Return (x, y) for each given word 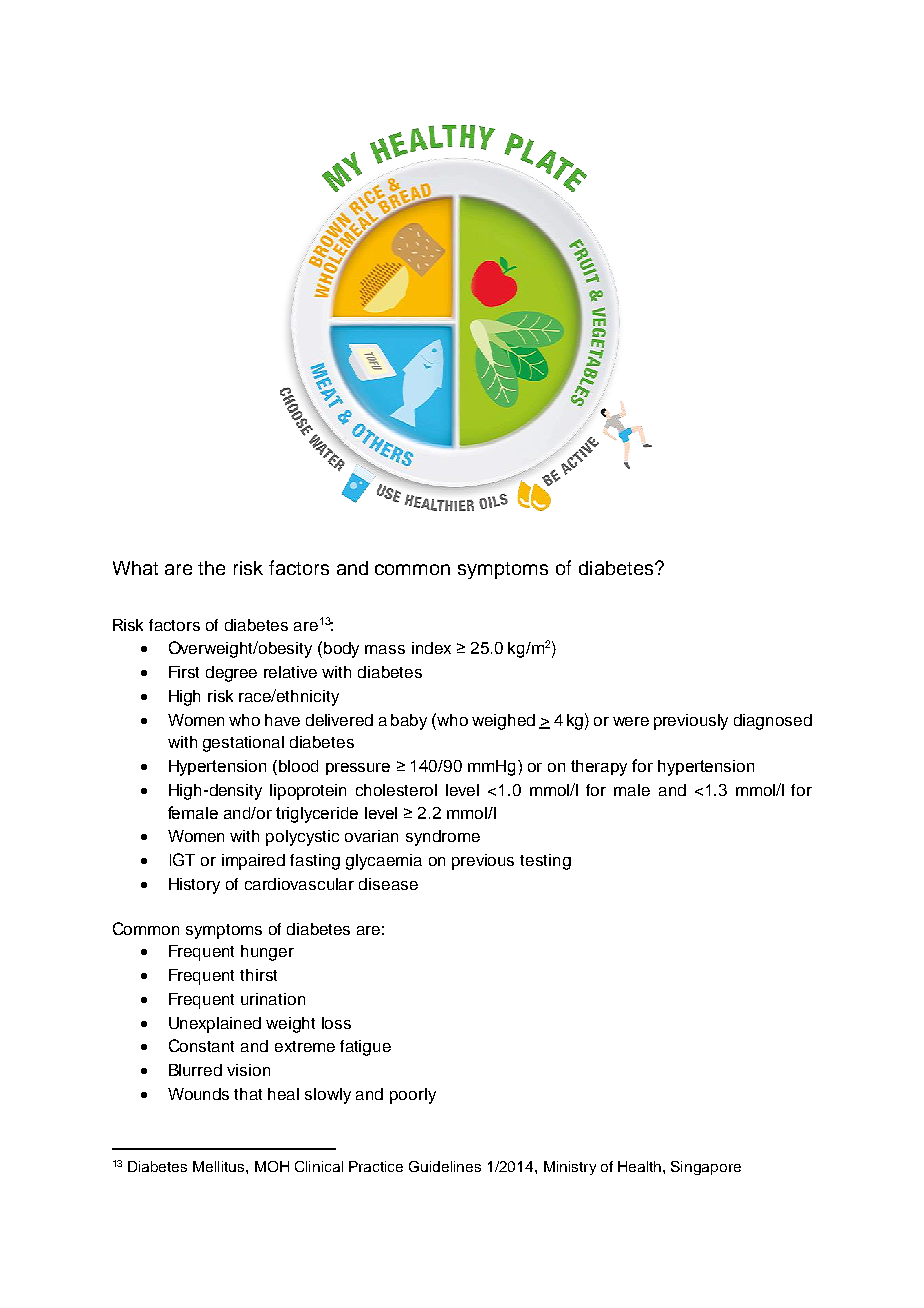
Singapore (706, 1168)
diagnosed (773, 722)
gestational (243, 744)
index (431, 648)
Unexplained (215, 1025)
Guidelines (445, 1166)
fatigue (365, 1048)
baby (409, 722)
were (631, 721)
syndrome (443, 838)
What (135, 568)
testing (545, 862)
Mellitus (220, 1166)
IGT (182, 859)
